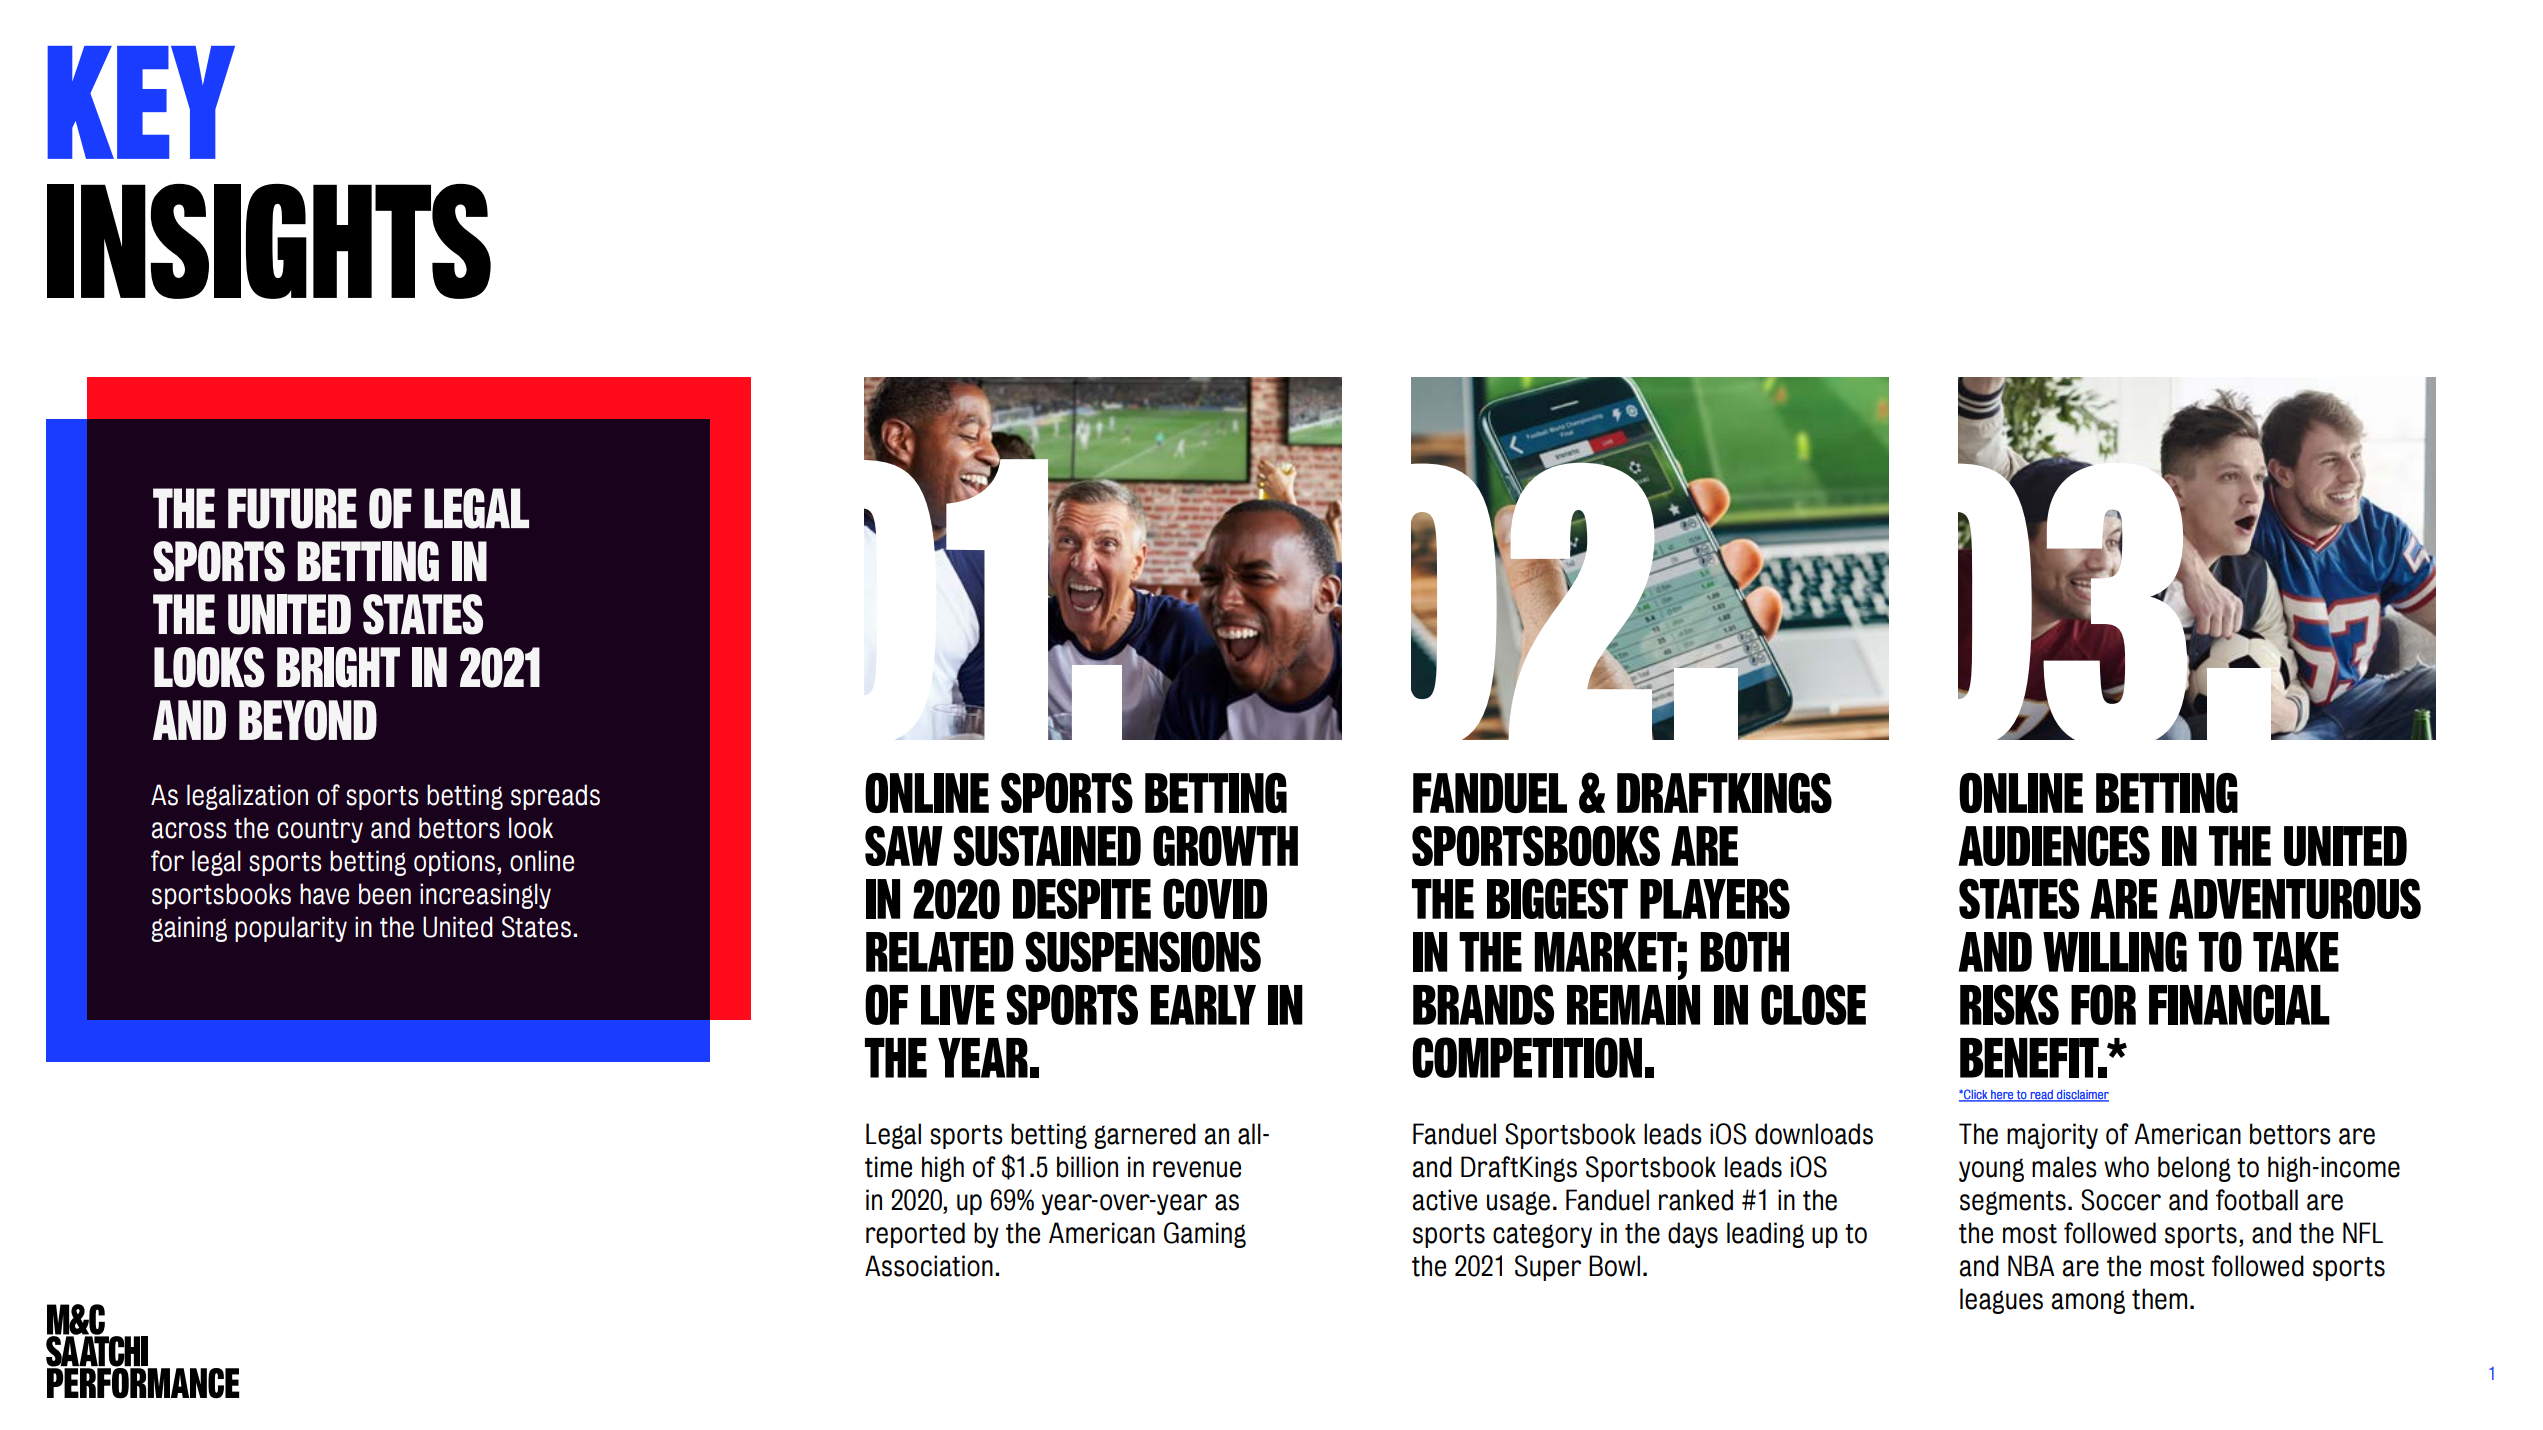  I want to click on KEY, so click(141, 102).
